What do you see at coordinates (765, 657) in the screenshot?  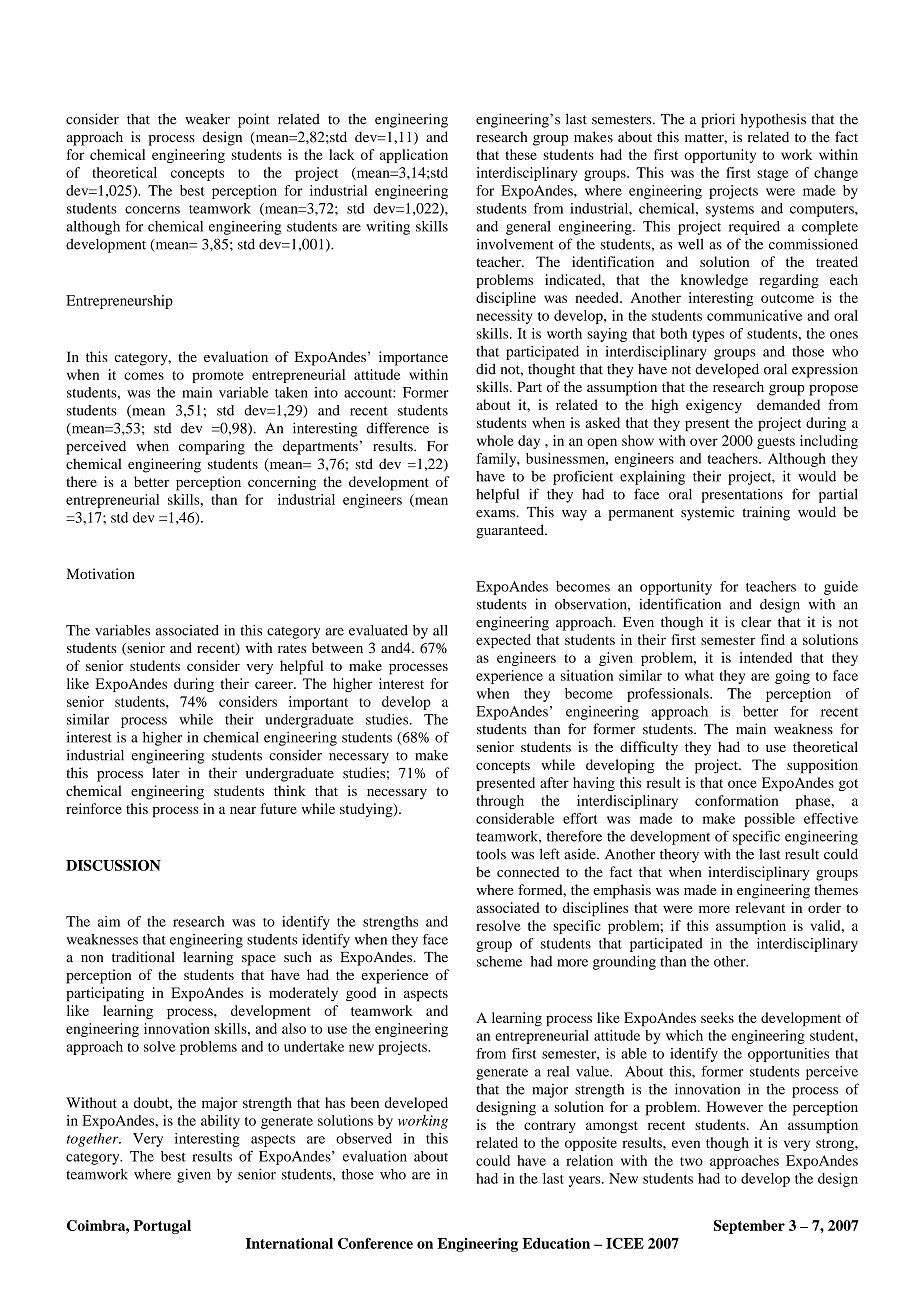 I see `intended` at bounding box center [765, 657].
